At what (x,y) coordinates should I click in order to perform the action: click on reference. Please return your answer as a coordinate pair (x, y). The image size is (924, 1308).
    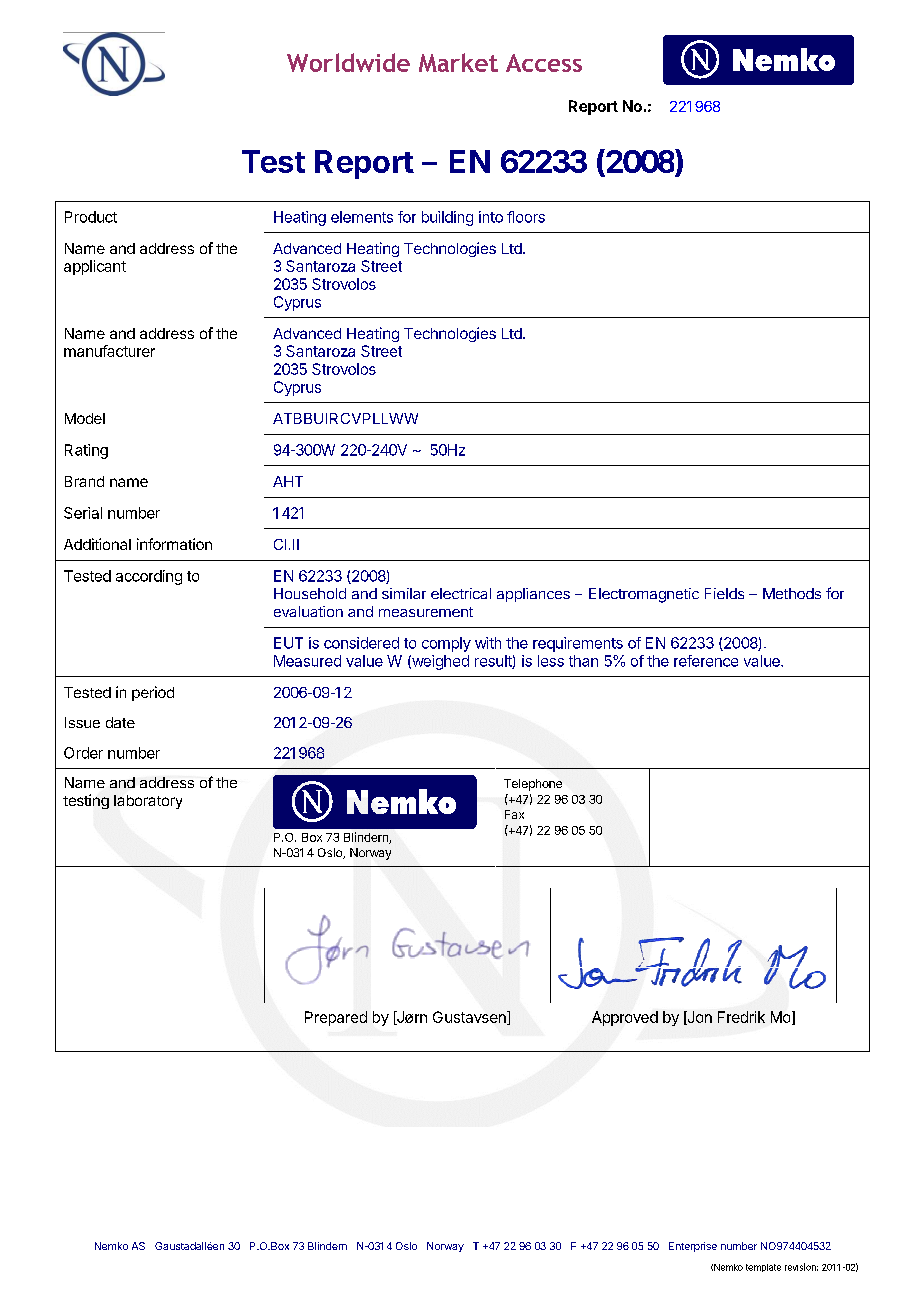
    Looking at the image, I should click on (706, 661).
